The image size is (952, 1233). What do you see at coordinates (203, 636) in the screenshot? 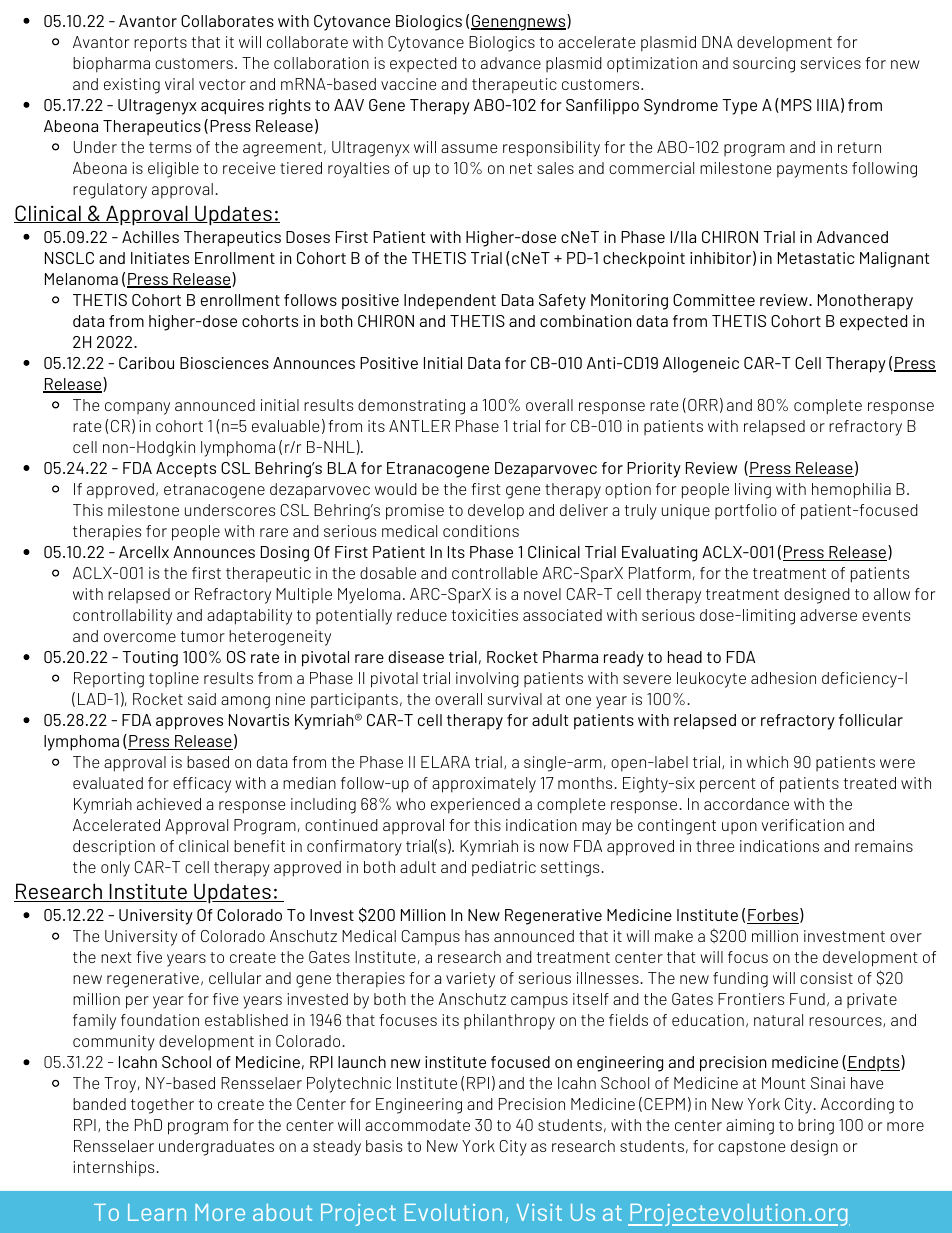
I see `tumor` at bounding box center [203, 636].
